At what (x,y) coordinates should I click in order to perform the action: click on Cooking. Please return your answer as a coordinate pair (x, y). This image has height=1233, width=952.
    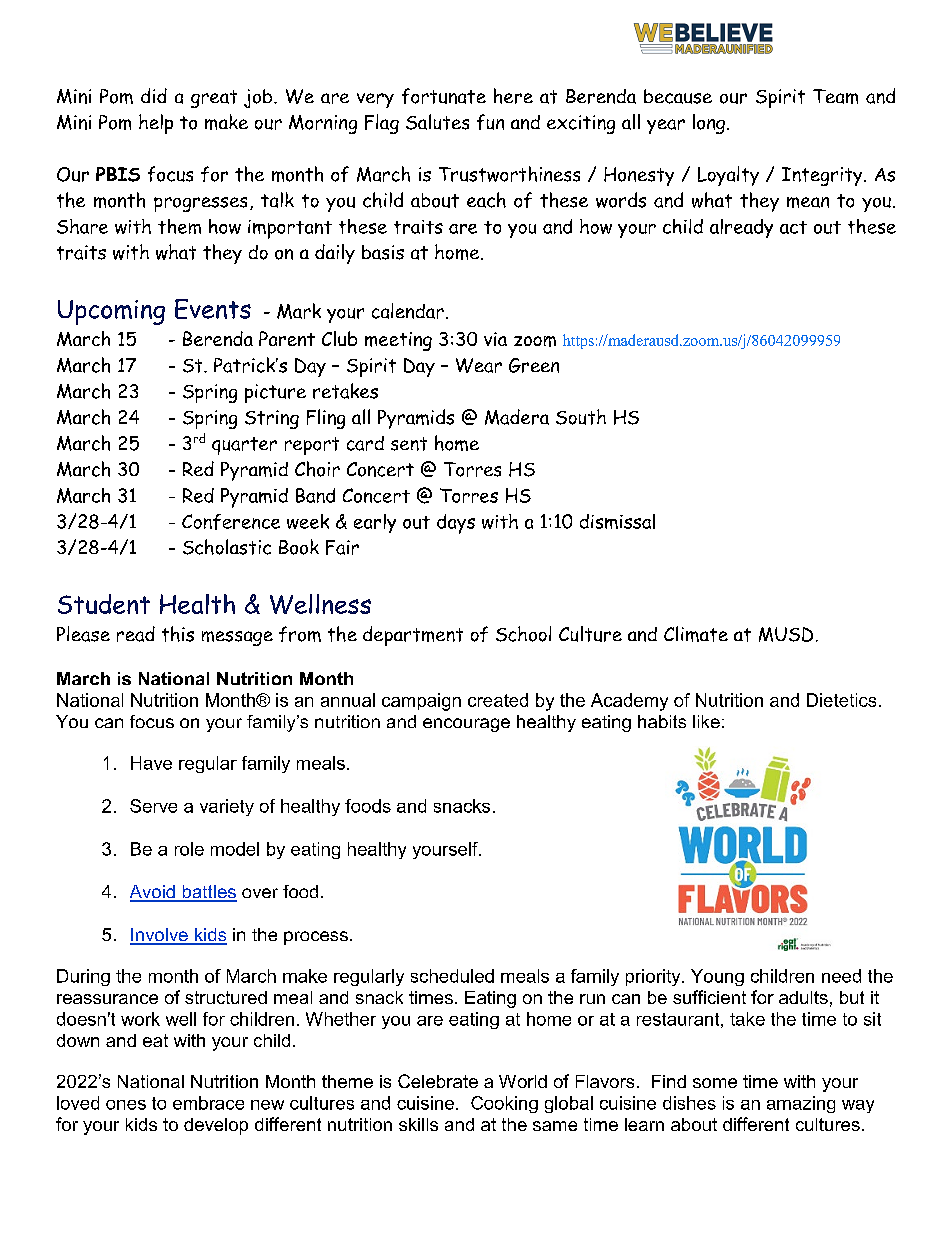
    Looking at the image, I should click on (504, 1104).
